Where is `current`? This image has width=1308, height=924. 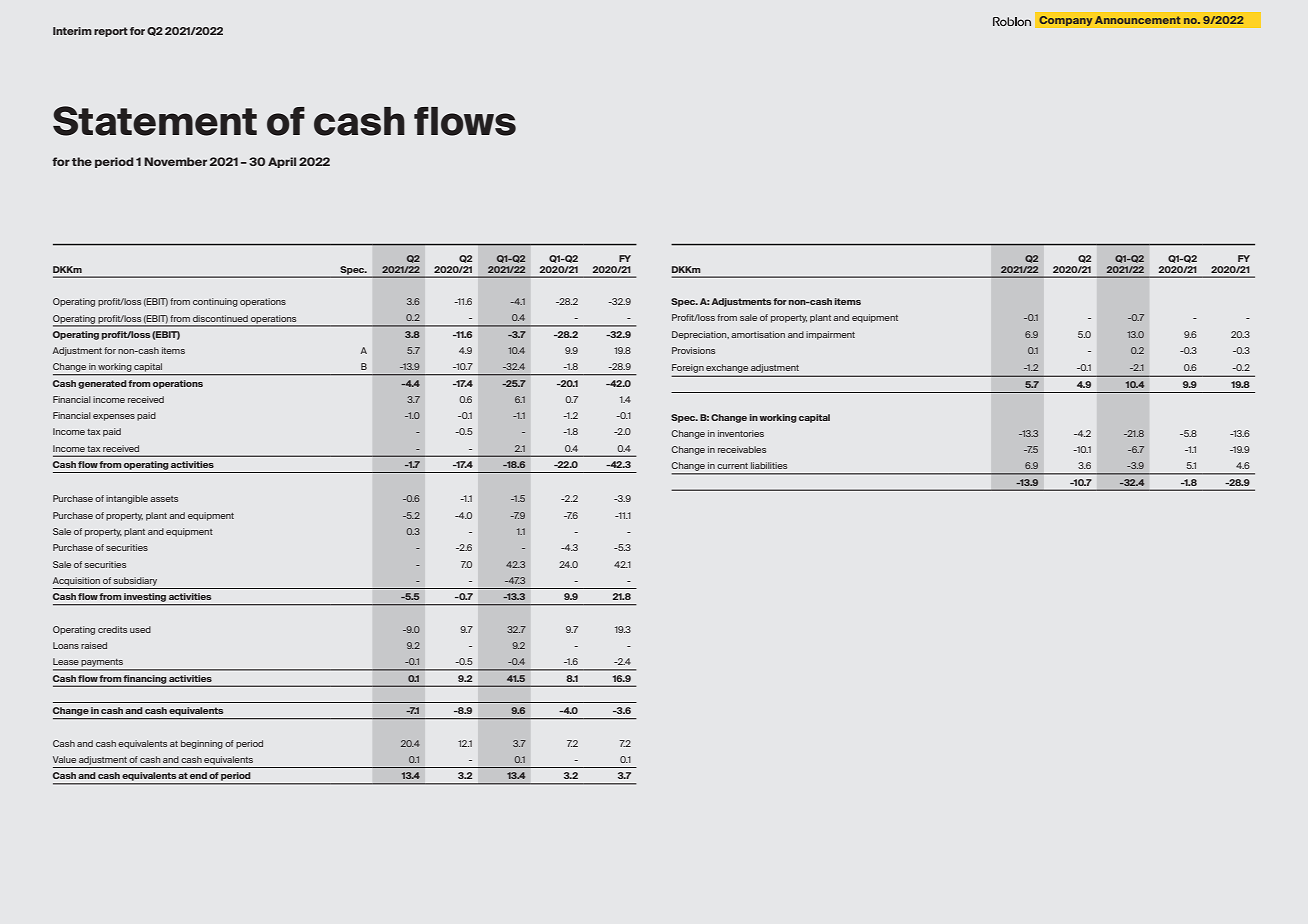
current is located at coordinates (732, 466).
